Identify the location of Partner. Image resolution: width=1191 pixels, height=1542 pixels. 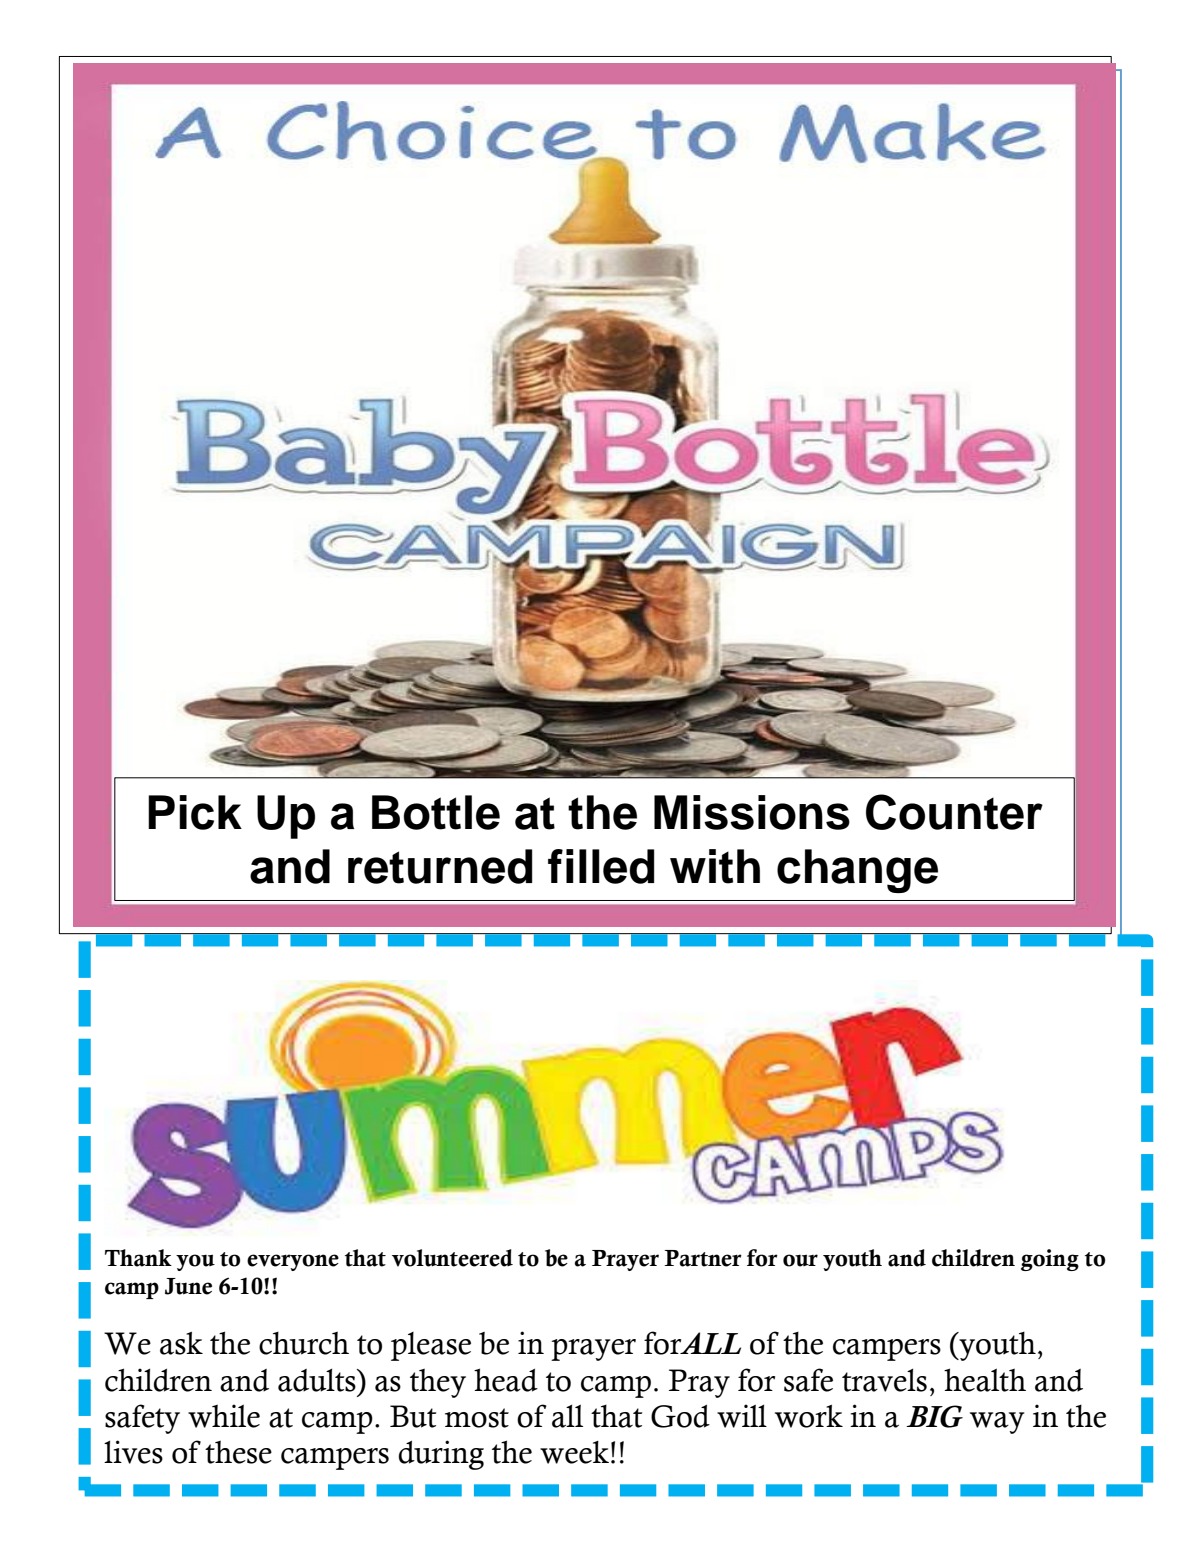
(703, 1258).
